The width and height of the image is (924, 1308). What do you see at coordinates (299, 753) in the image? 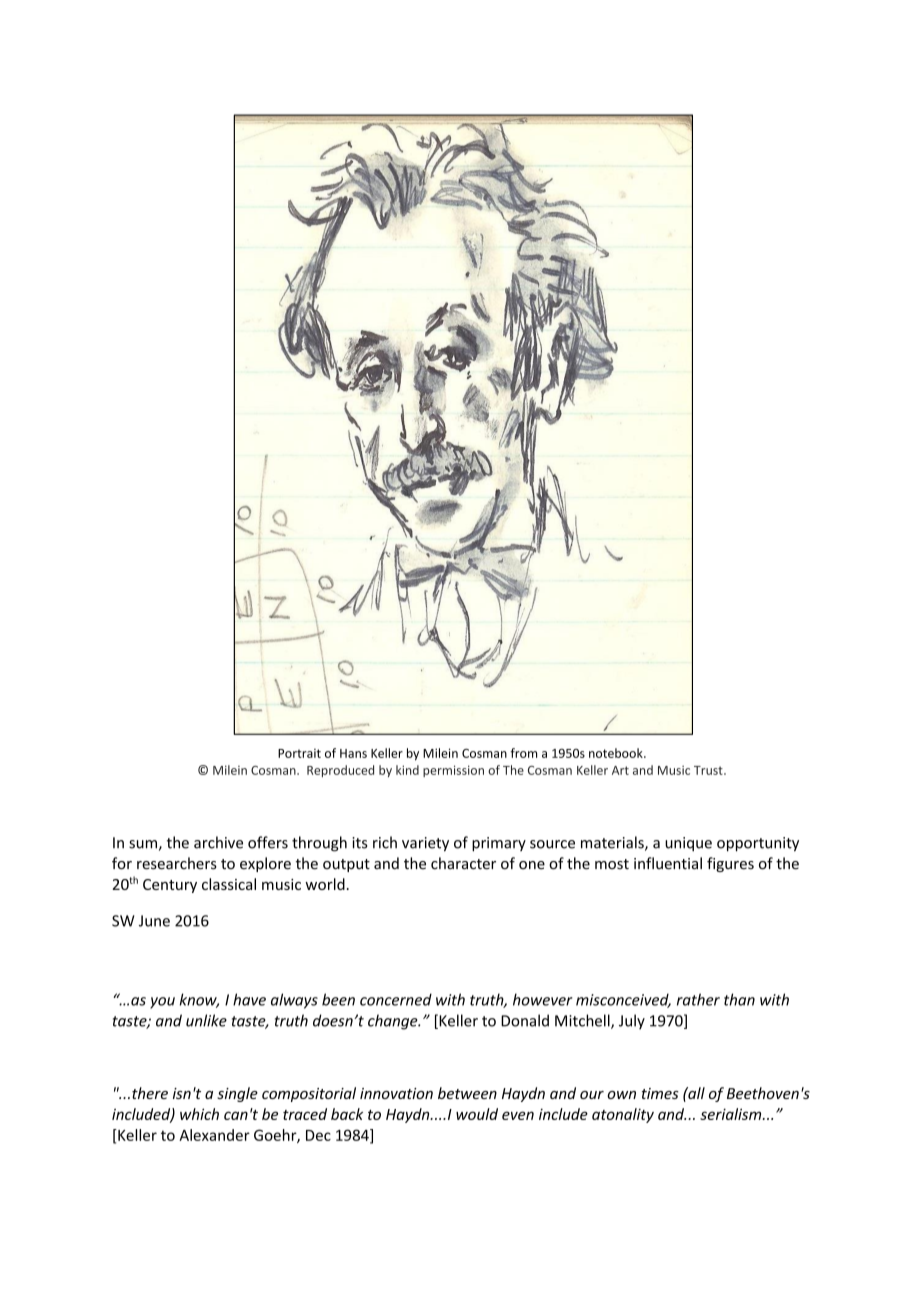
I see `Portrait` at bounding box center [299, 753].
